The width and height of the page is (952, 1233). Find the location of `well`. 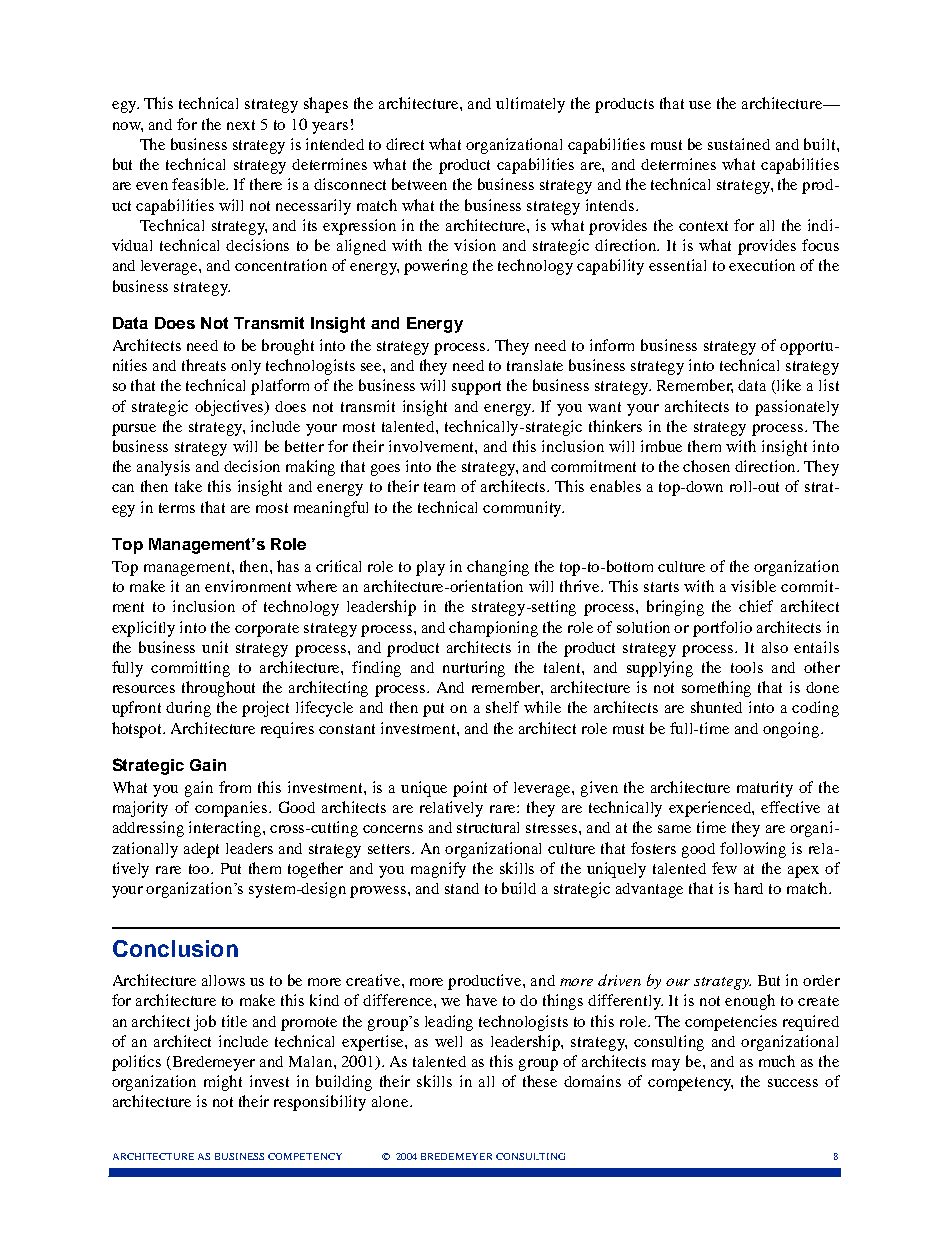

well is located at coordinates (448, 1041).
